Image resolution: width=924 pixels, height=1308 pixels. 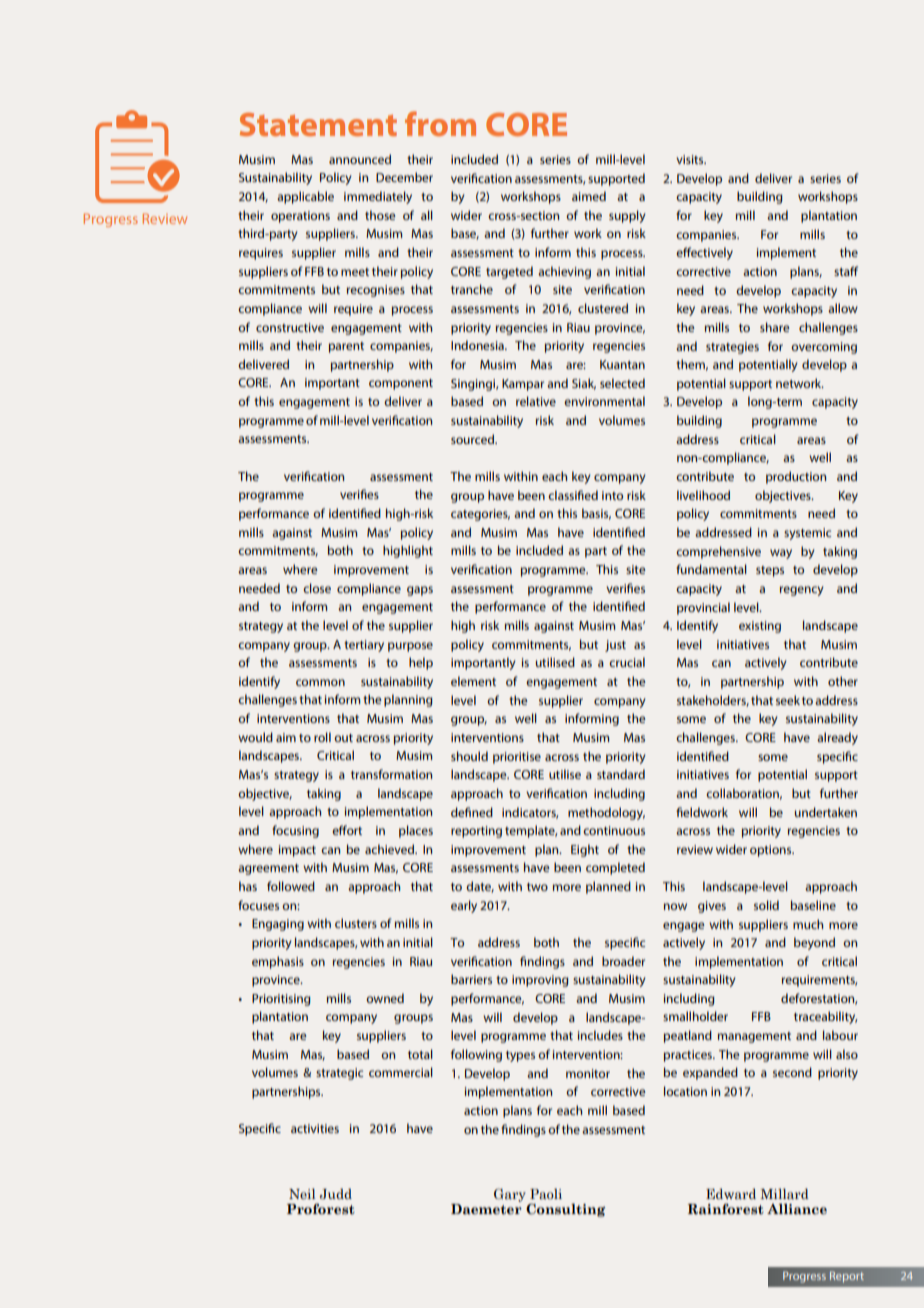 What do you see at coordinates (589, 196) in the document?
I see `aimed` at bounding box center [589, 196].
